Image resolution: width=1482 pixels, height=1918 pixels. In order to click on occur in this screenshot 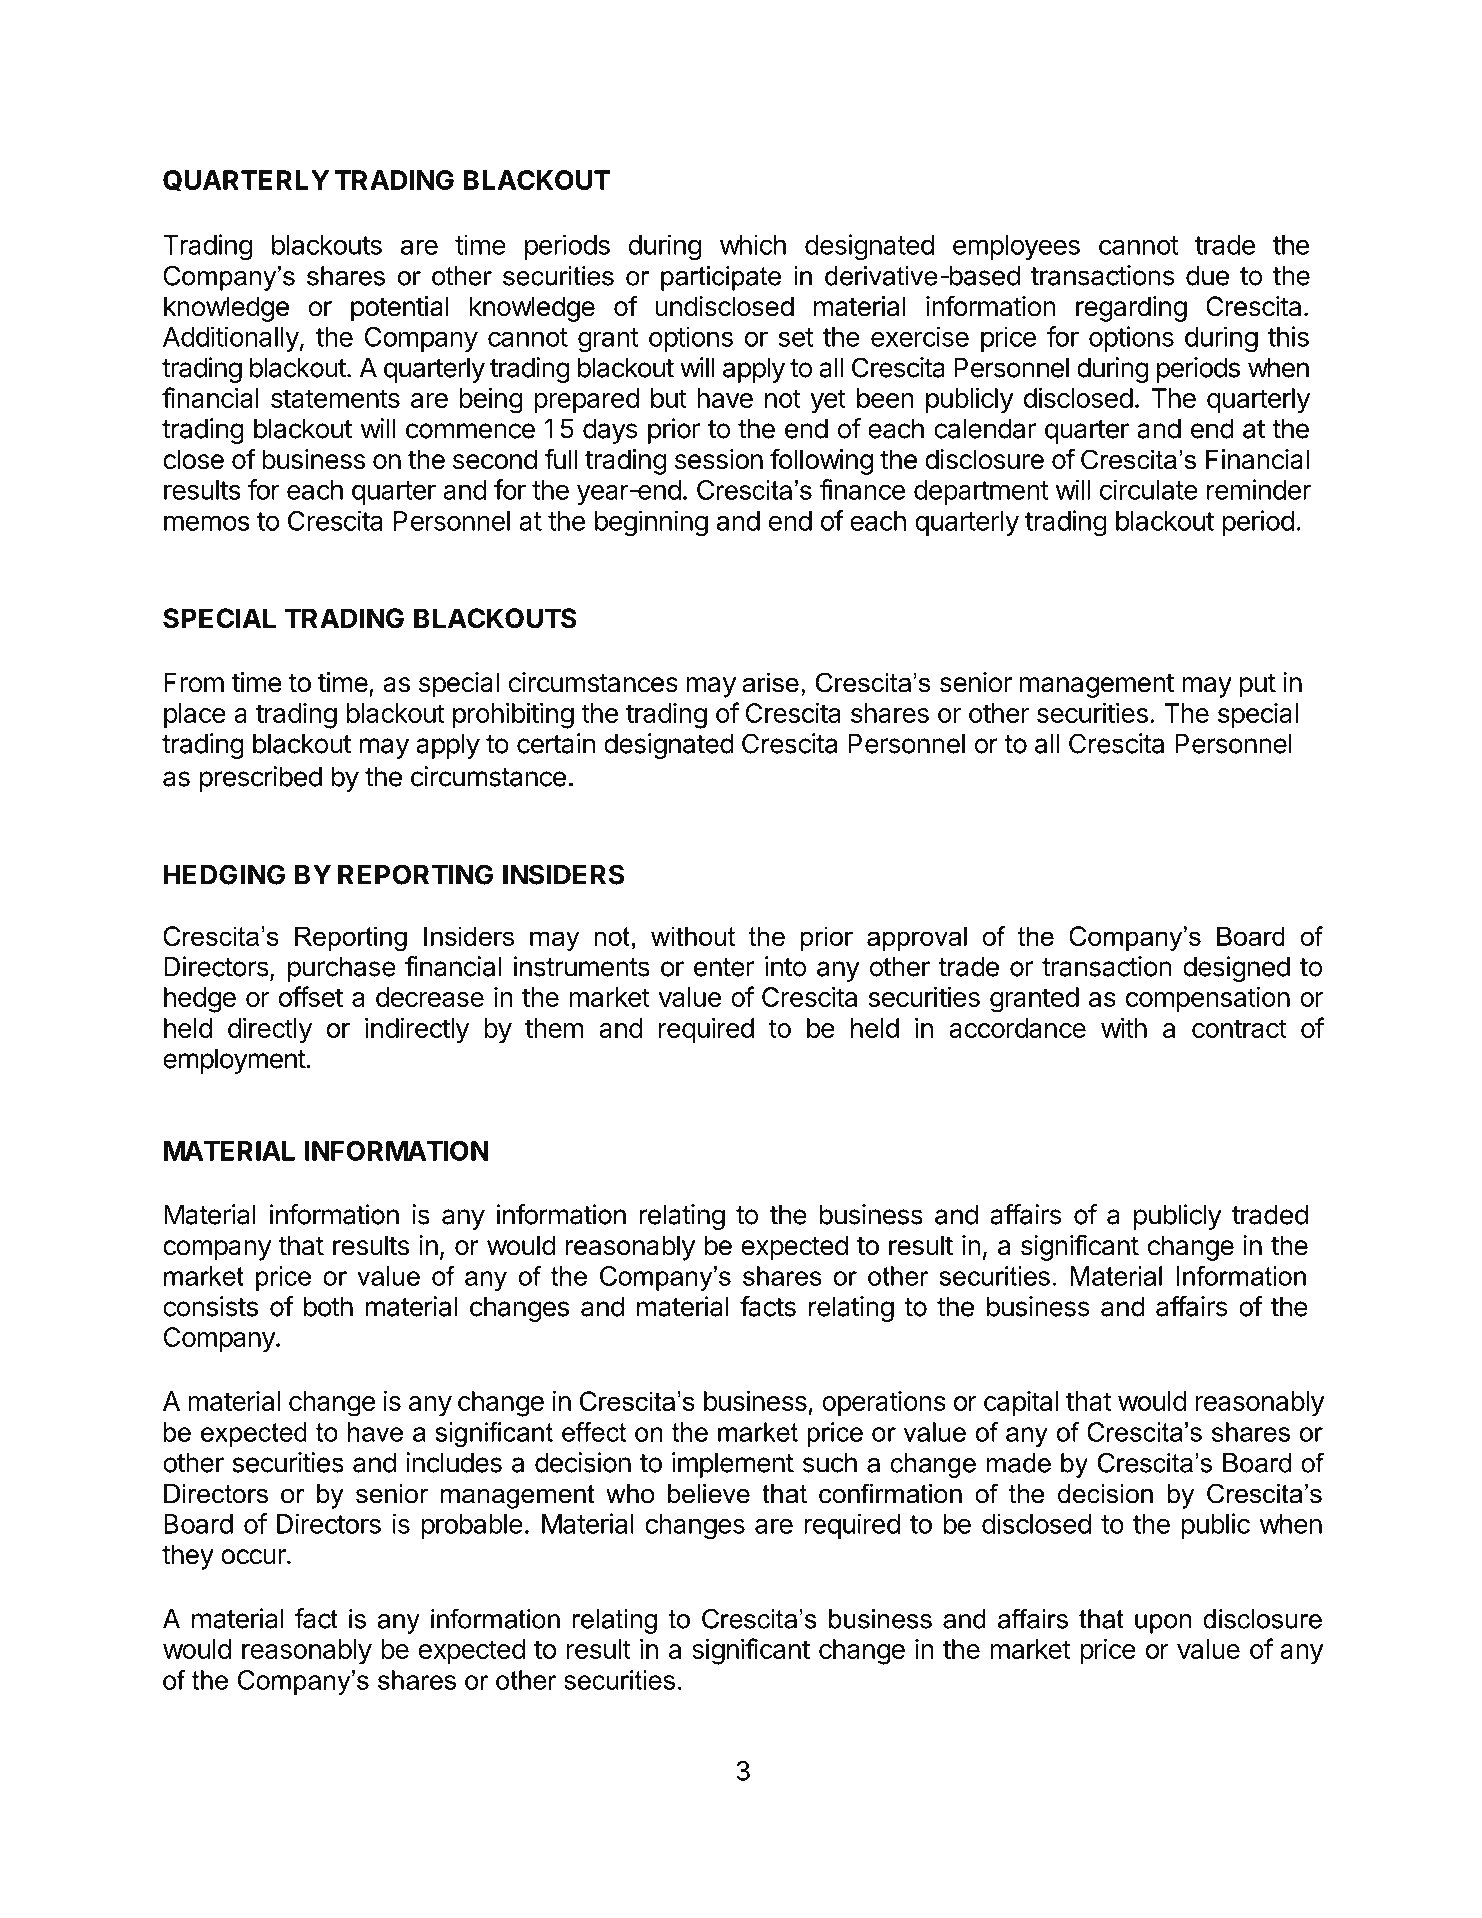, I will do `click(254, 1557)`.
